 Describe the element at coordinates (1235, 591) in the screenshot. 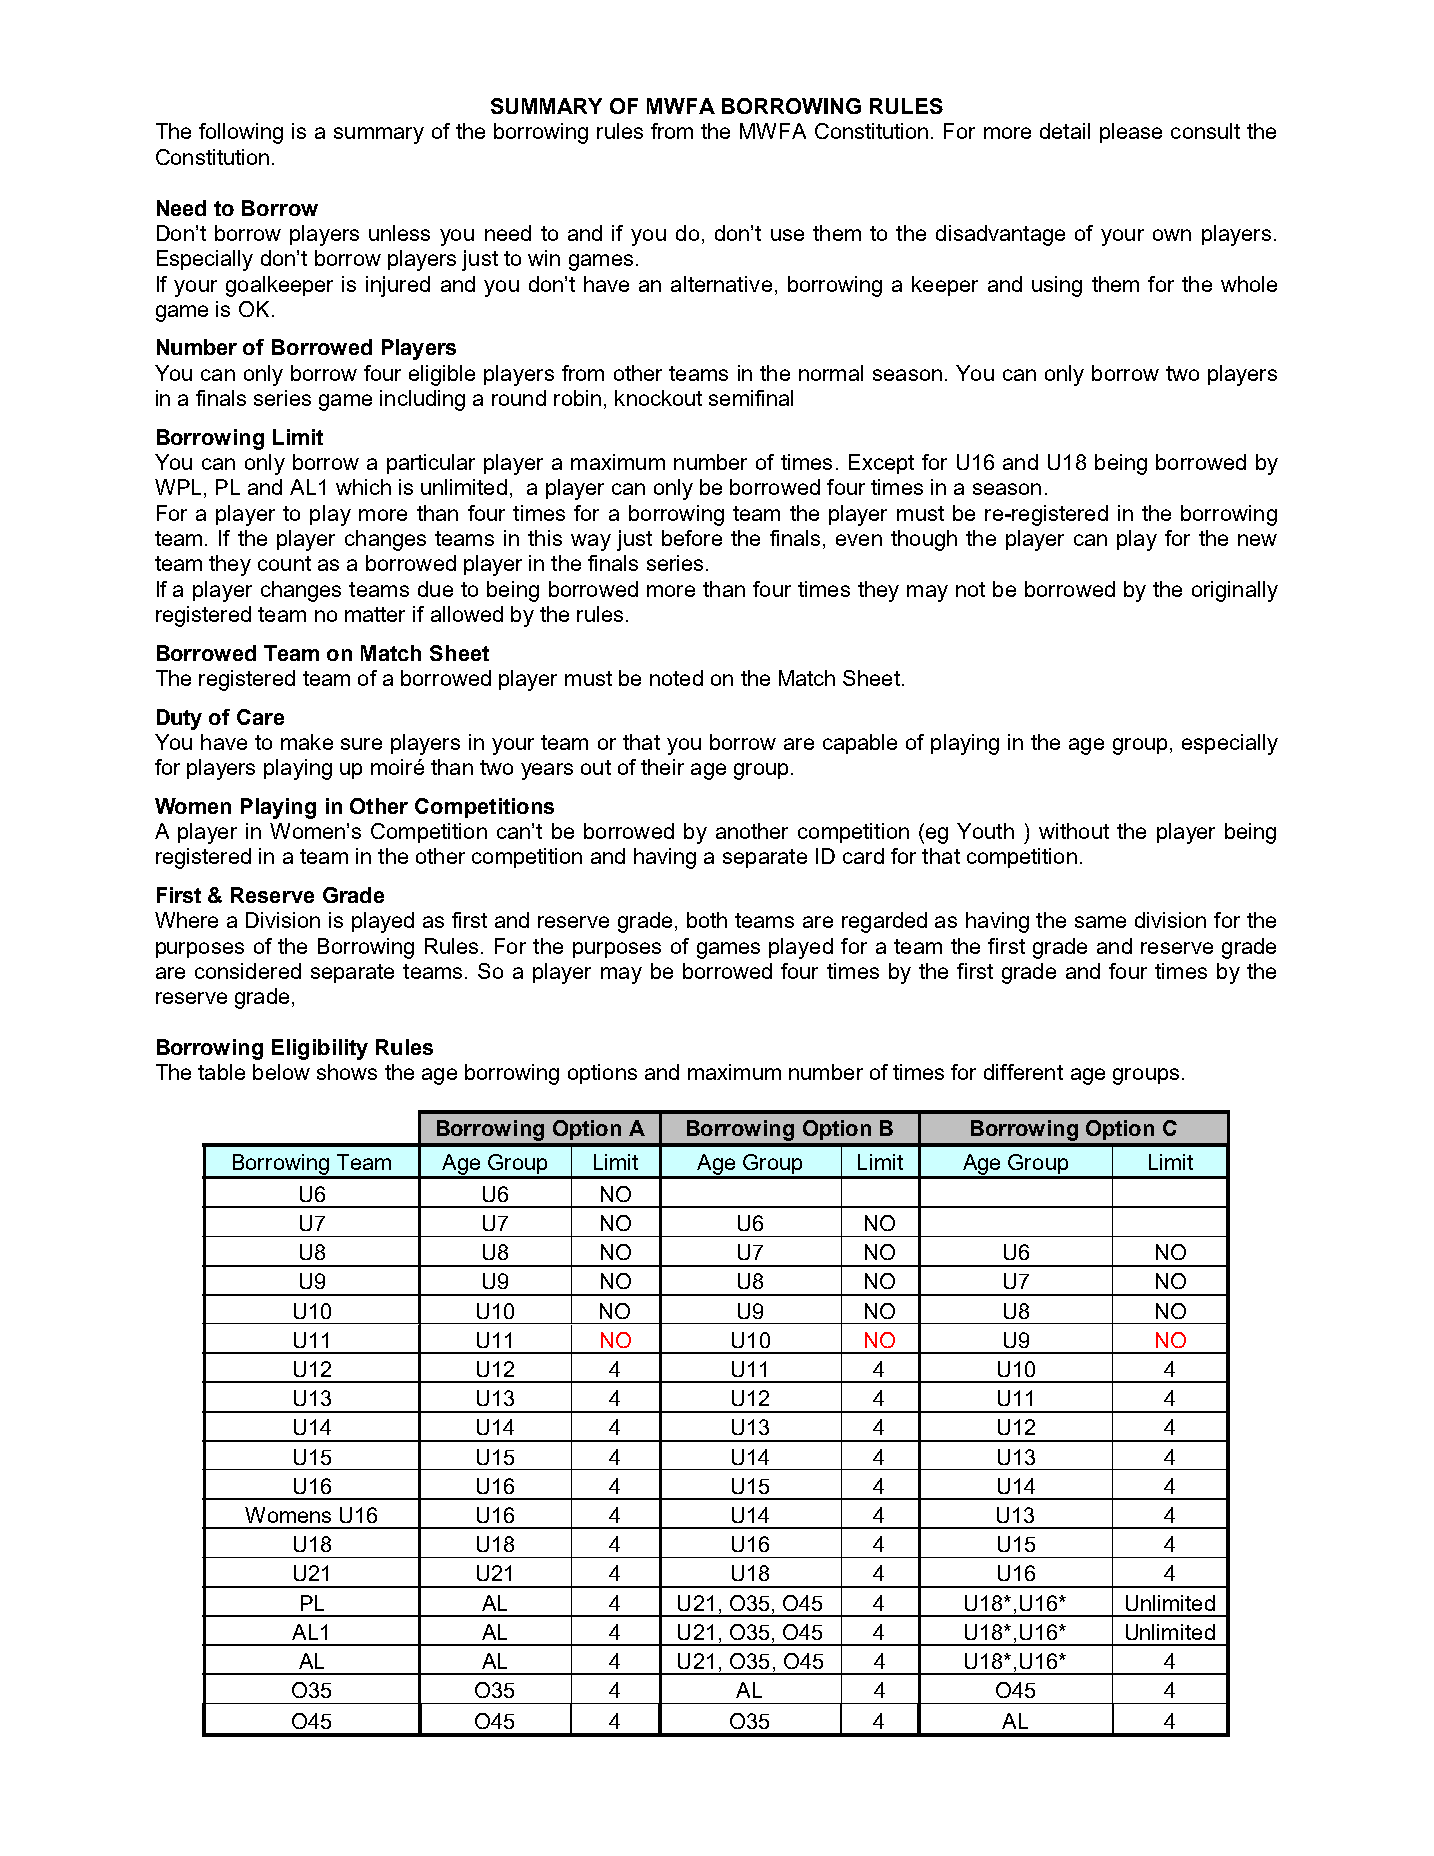

I see `originally` at that location.
